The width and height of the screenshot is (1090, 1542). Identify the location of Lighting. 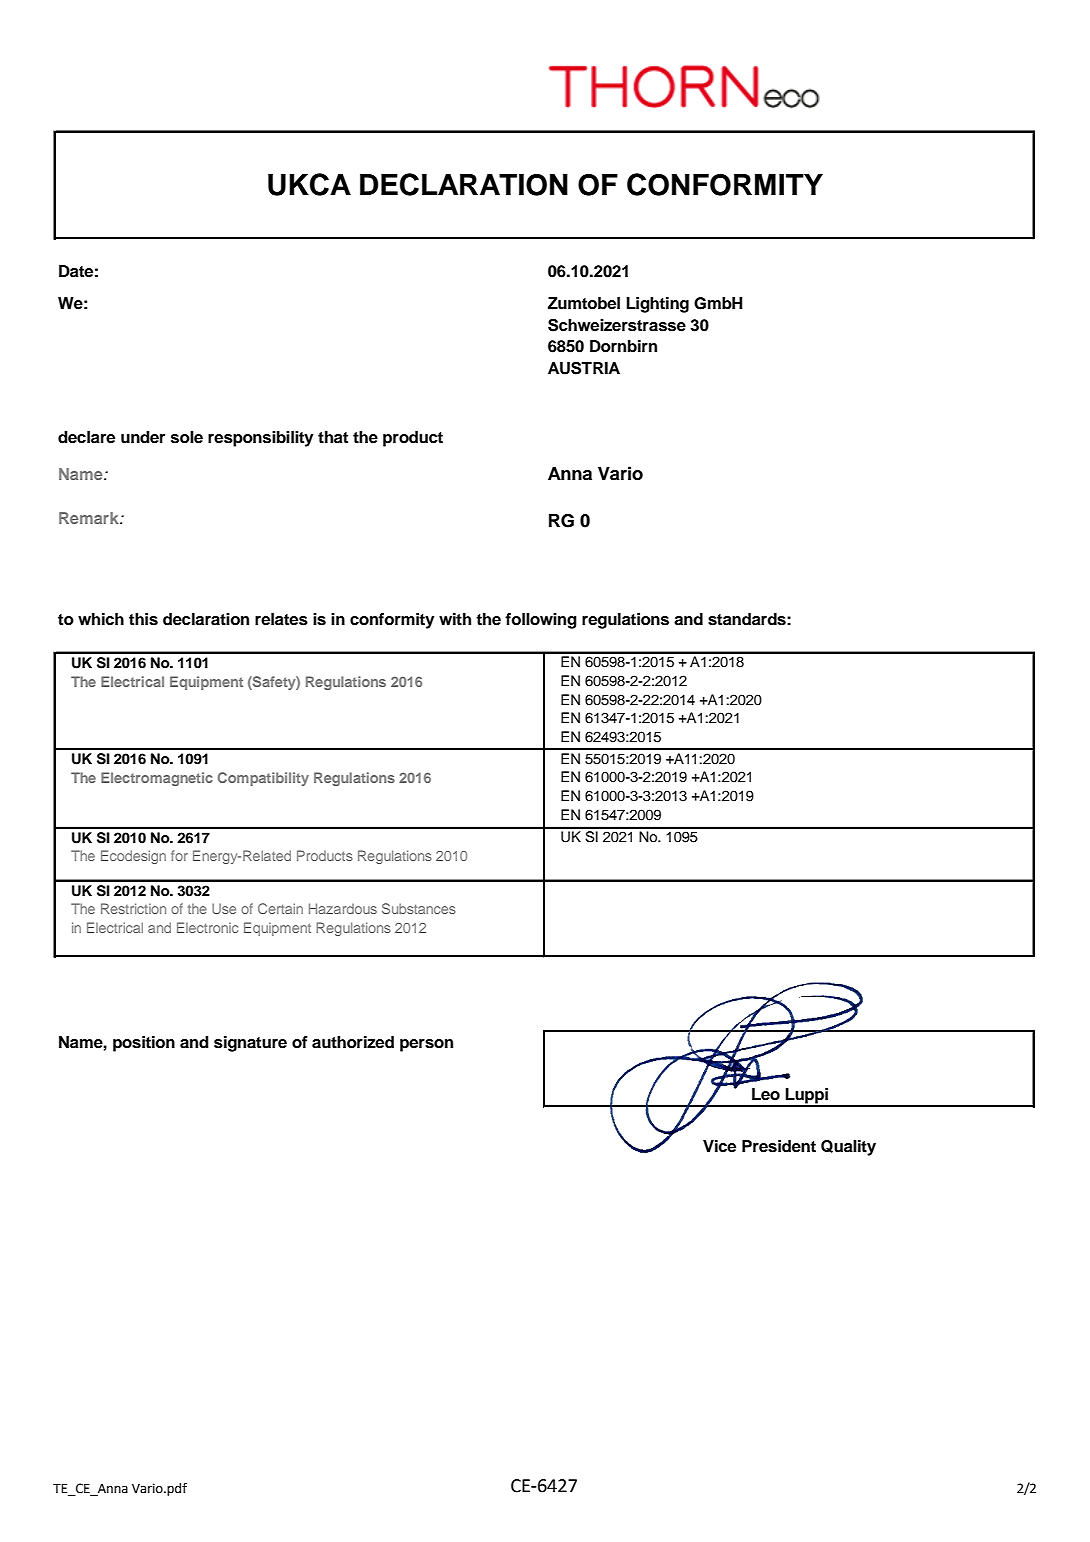
(657, 305).
